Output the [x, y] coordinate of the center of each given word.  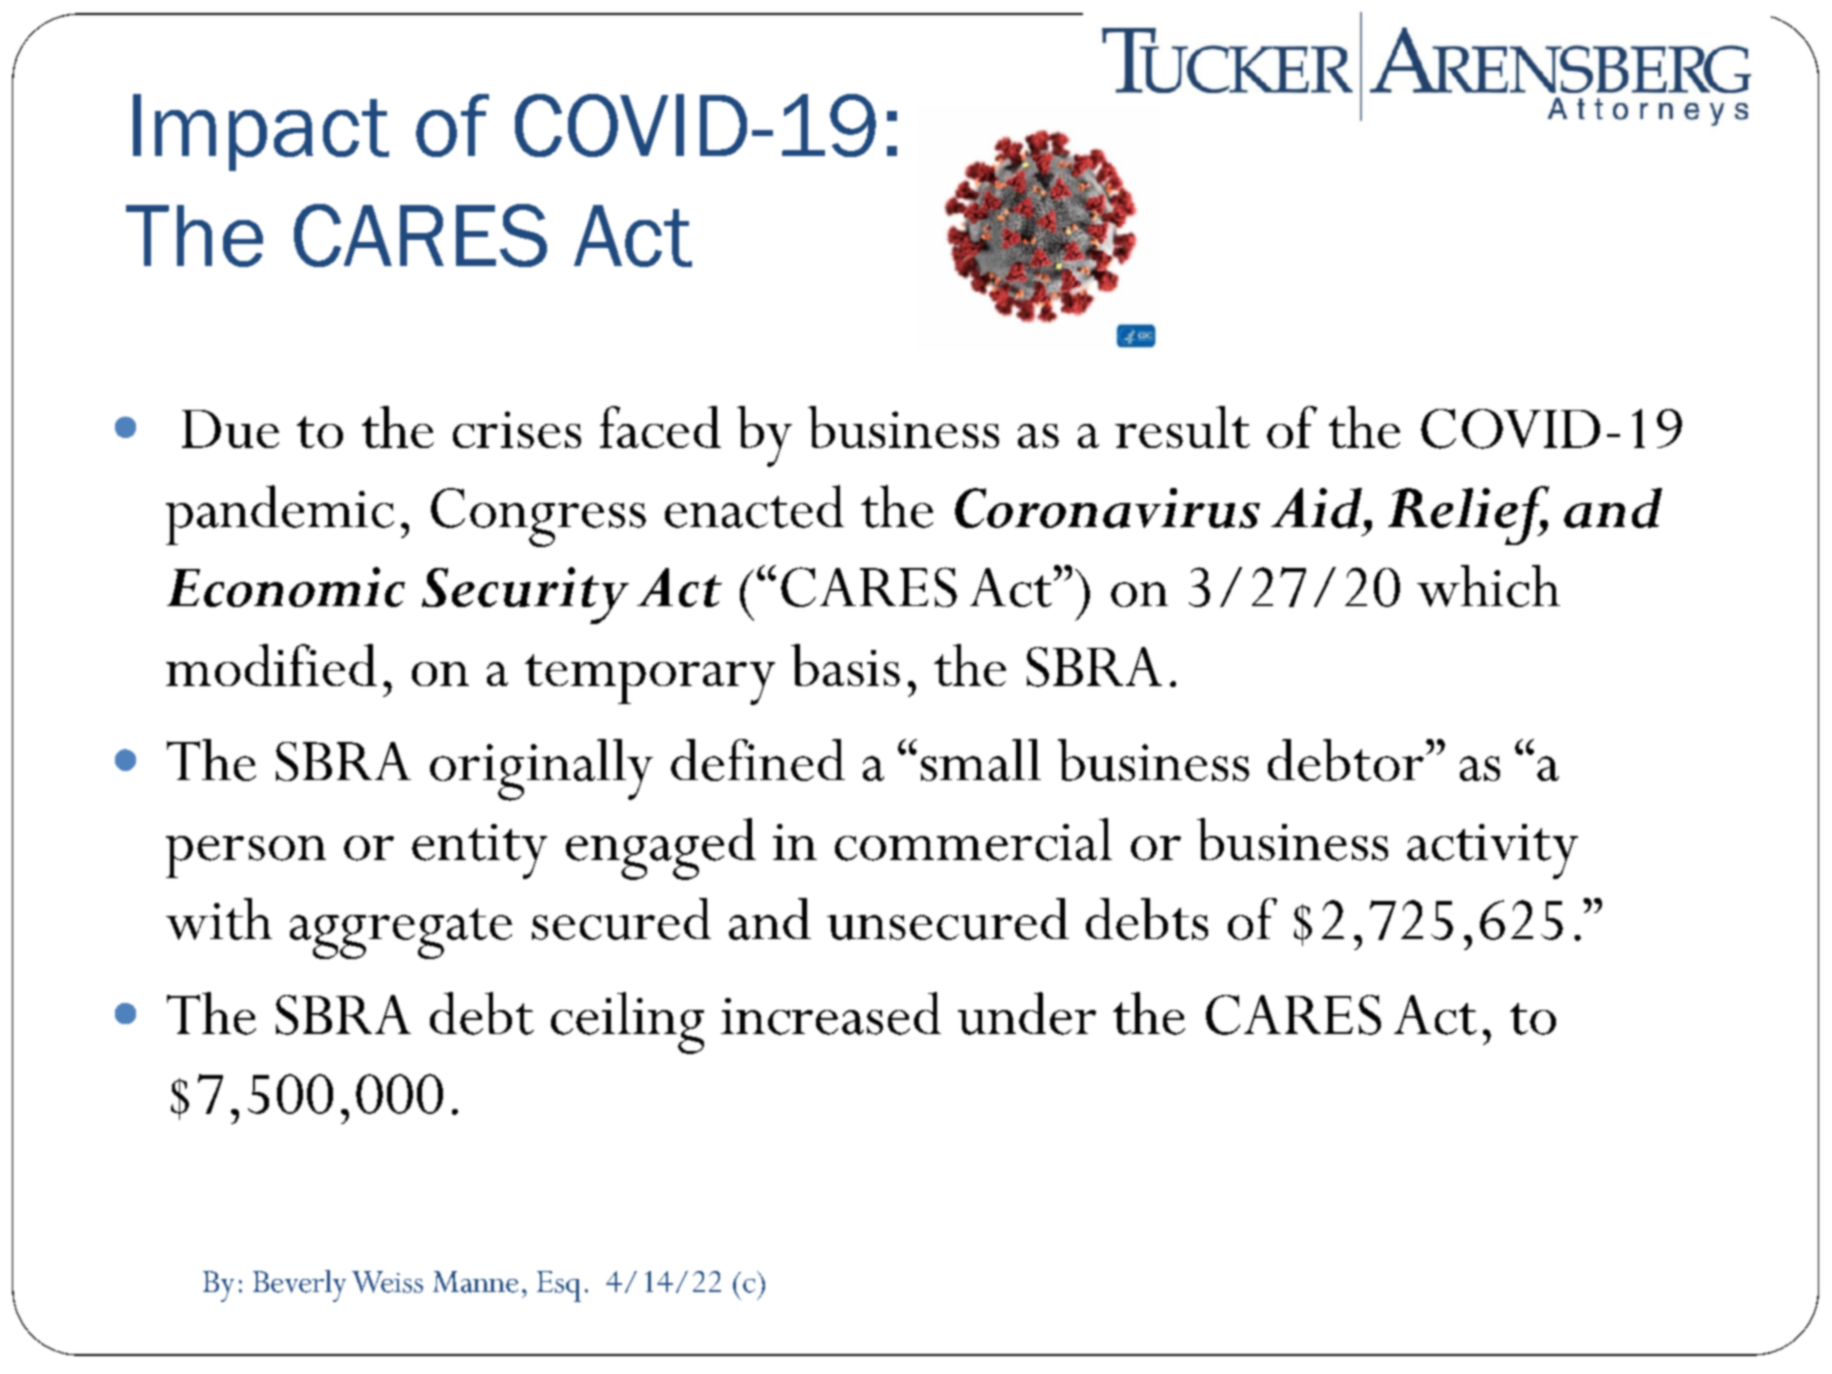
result [1182, 427]
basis [845, 665]
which [1488, 586]
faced [660, 427]
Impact [261, 132]
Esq [559, 1286]
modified [271, 665]
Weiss [387, 1282]
